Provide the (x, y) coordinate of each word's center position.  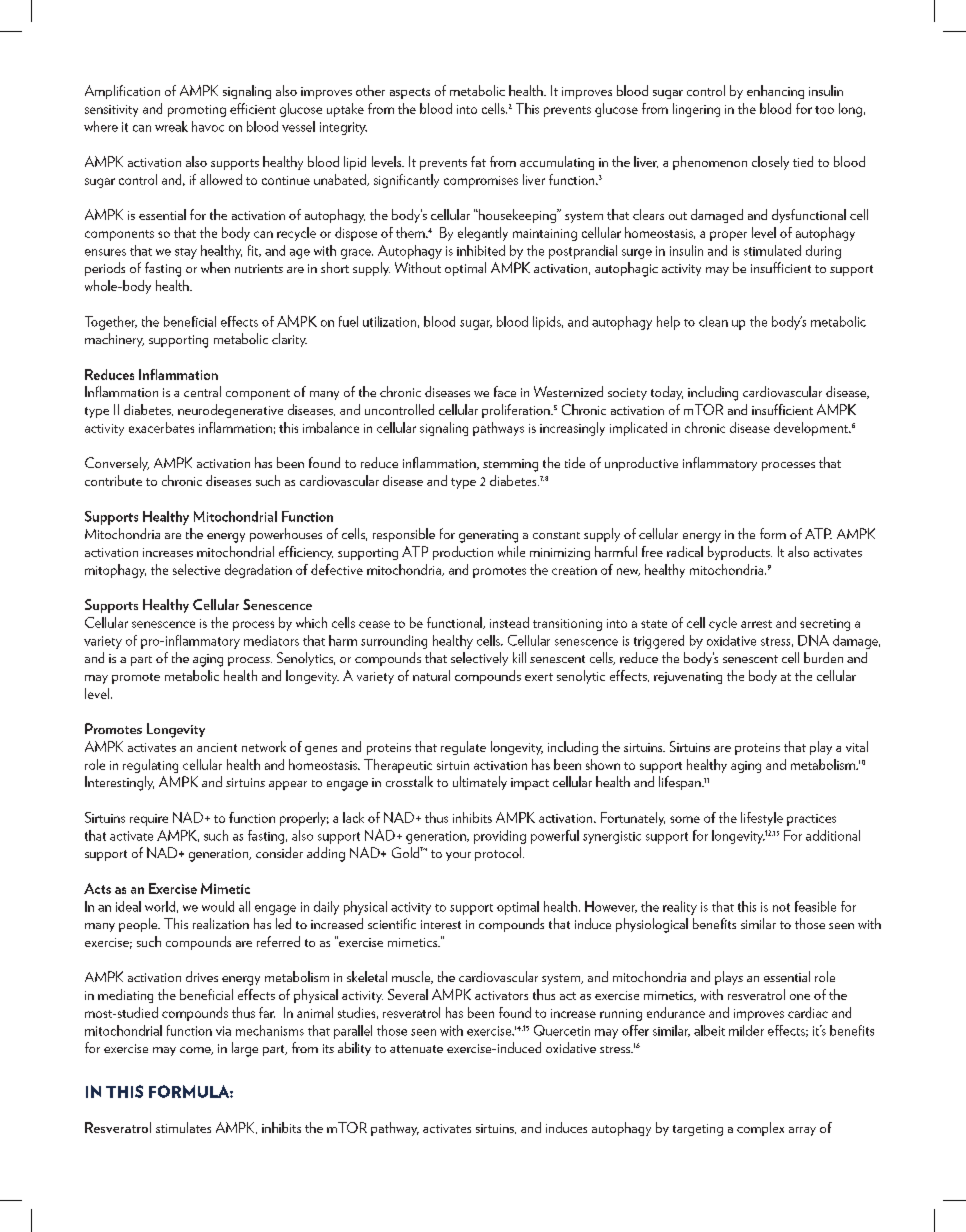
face (505, 391)
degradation (258, 571)
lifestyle (762, 819)
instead (509, 622)
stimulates (183, 1127)
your (458, 856)
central (202, 391)
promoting (197, 111)
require (149, 820)
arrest (756, 624)
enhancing (775, 92)
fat (478, 161)
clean (713, 321)
